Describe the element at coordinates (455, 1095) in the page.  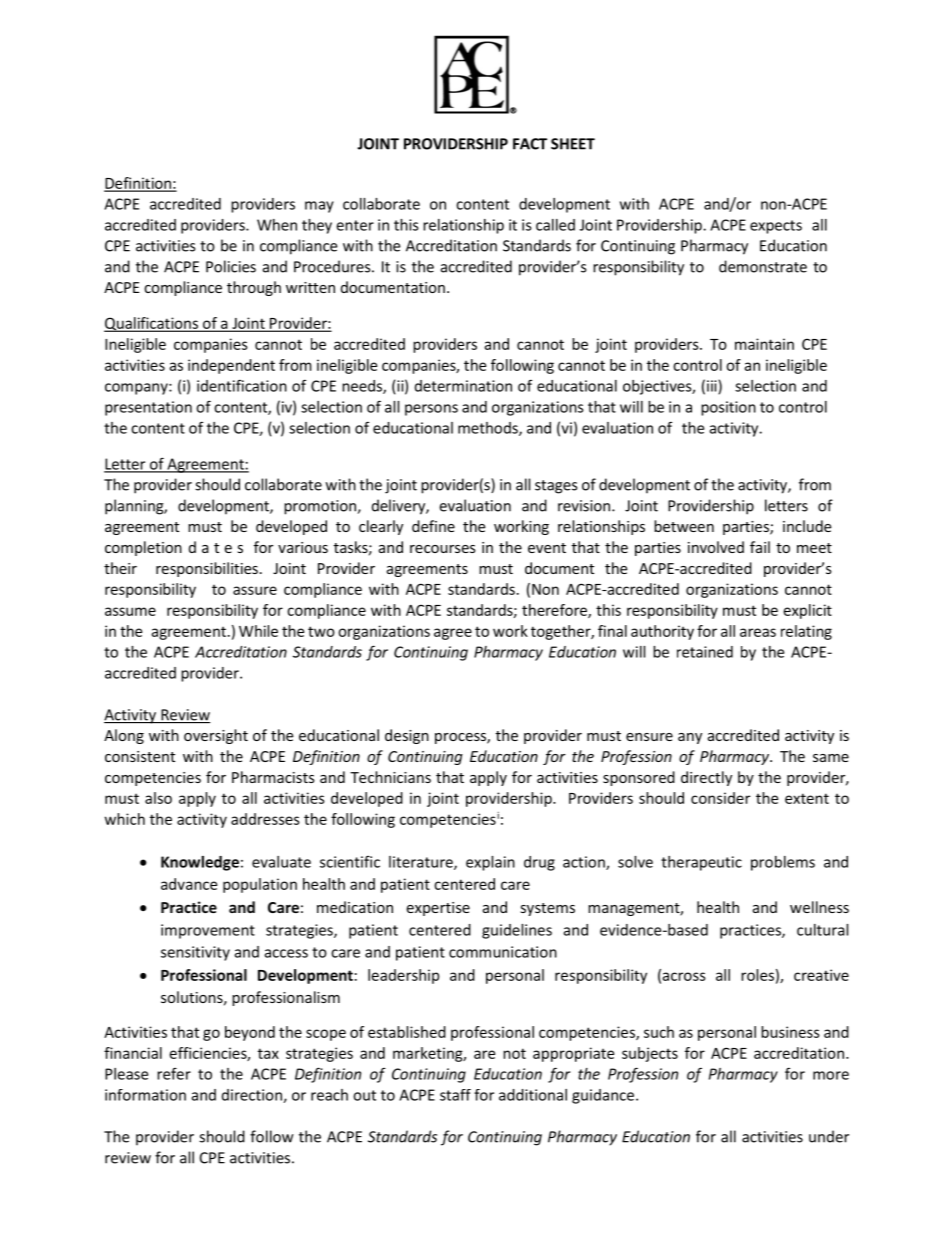
I see `staff` at that location.
